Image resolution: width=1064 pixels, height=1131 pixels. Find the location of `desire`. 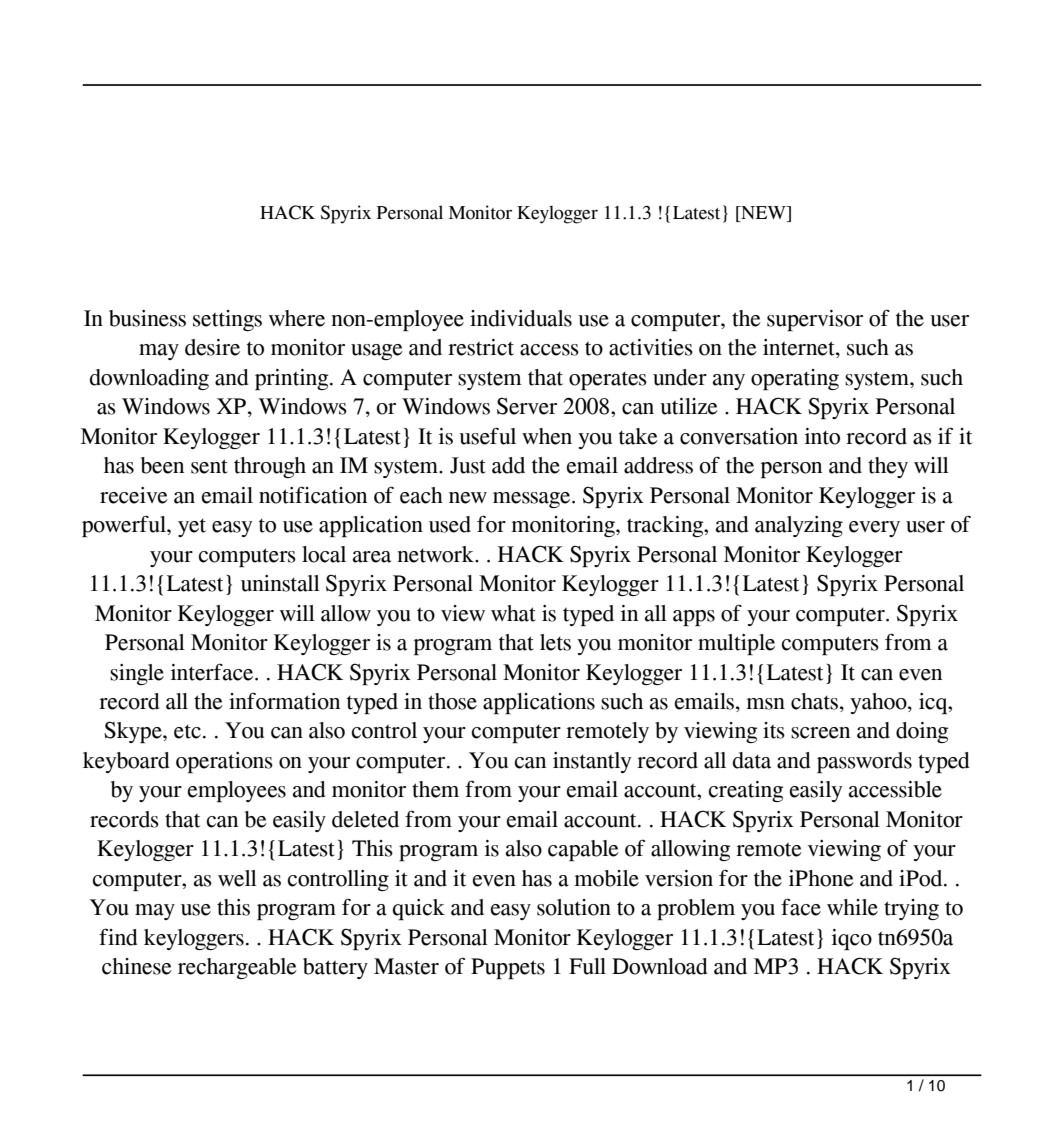

desire is located at coordinates (212, 347).
